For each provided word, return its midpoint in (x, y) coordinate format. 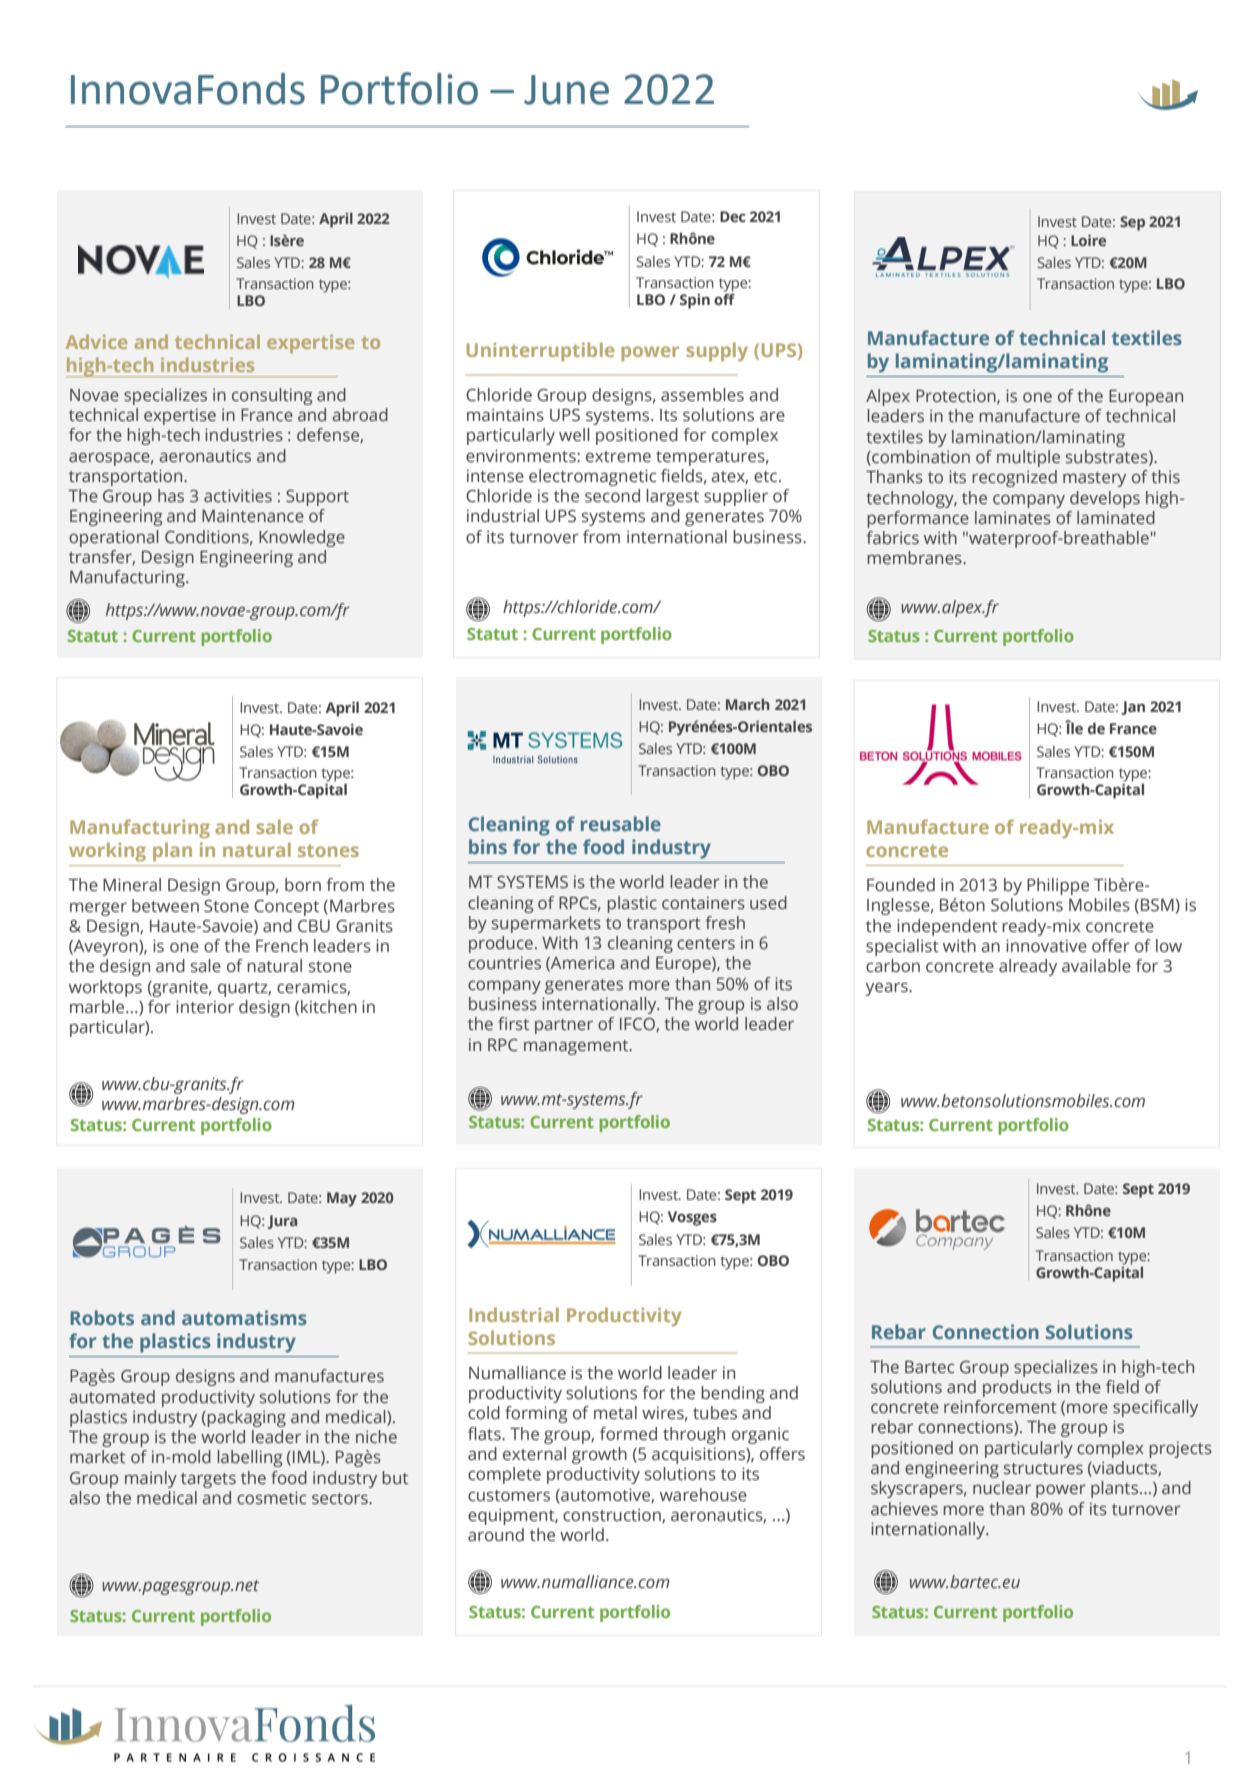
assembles (702, 395)
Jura (282, 1222)
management (577, 1047)
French (282, 946)
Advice (96, 341)
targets (208, 1480)
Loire (1088, 240)
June (566, 90)
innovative (1046, 946)
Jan (1133, 708)
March (748, 704)
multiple (1028, 458)
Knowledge (302, 538)
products (1017, 1388)
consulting (272, 396)
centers (706, 944)
